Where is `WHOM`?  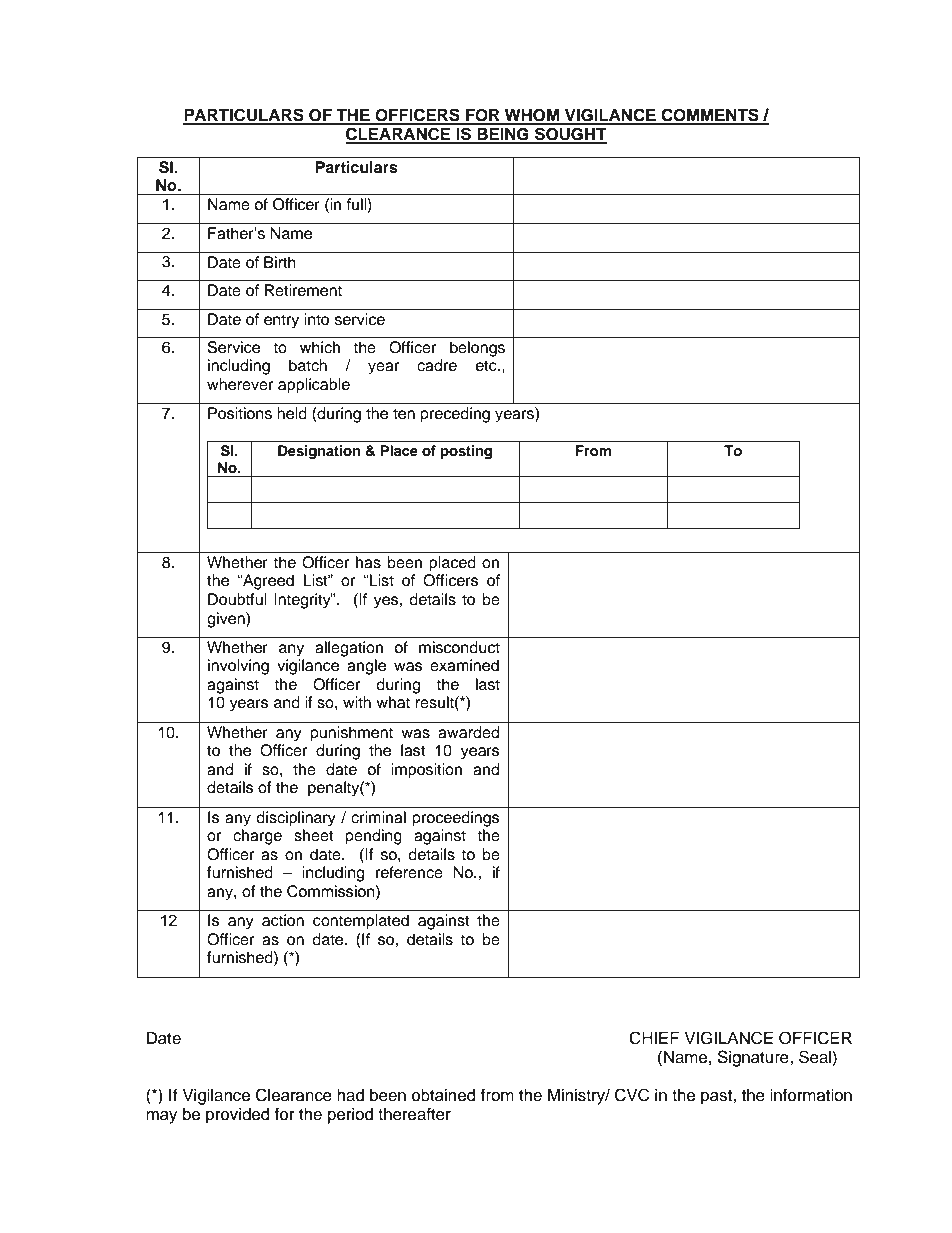
WHOM is located at coordinates (532, 116).
